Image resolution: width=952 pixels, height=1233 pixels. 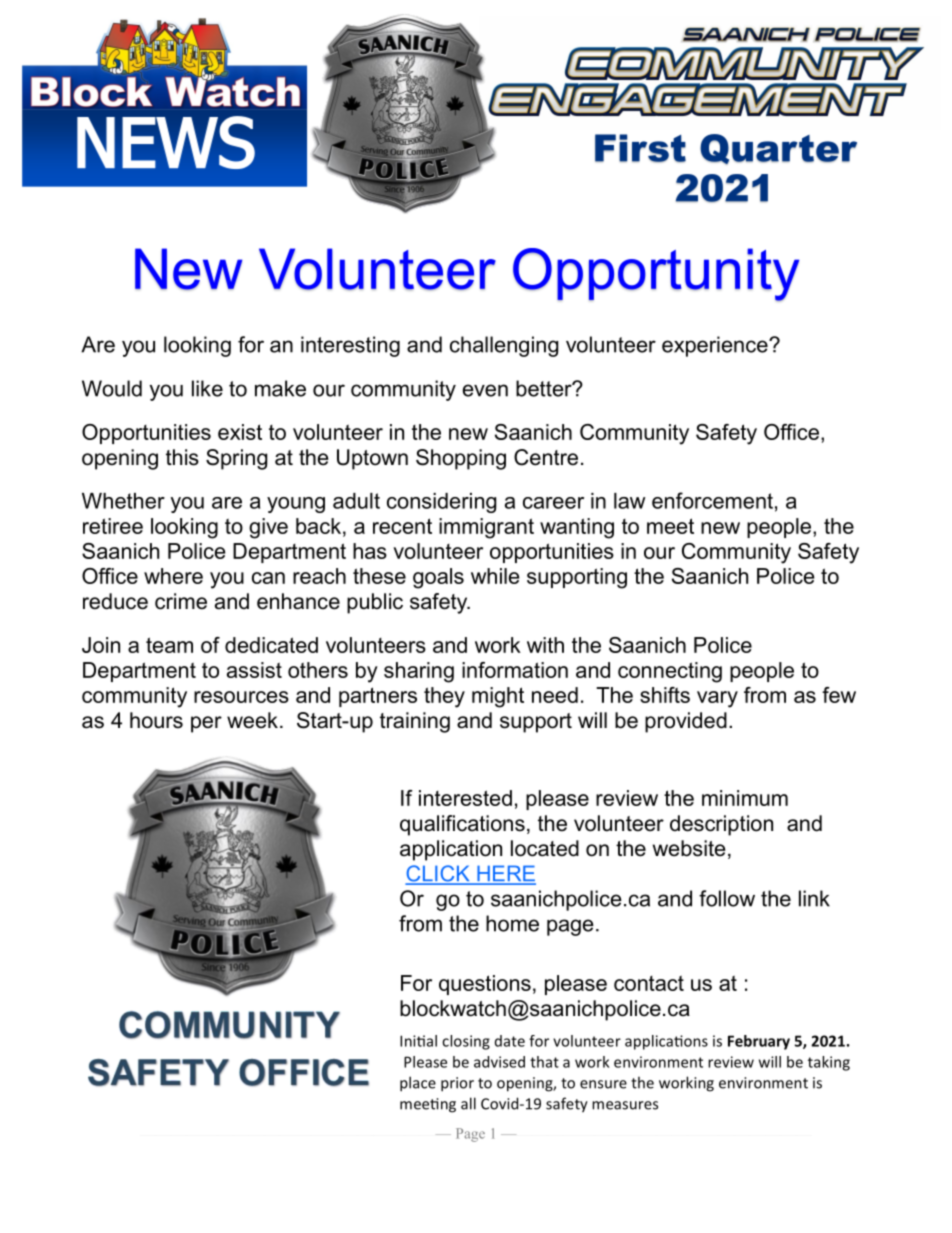 What do you see at coordinates (721, 825) in the screenshot?
I see `description` at bounding box center [721, 825].
